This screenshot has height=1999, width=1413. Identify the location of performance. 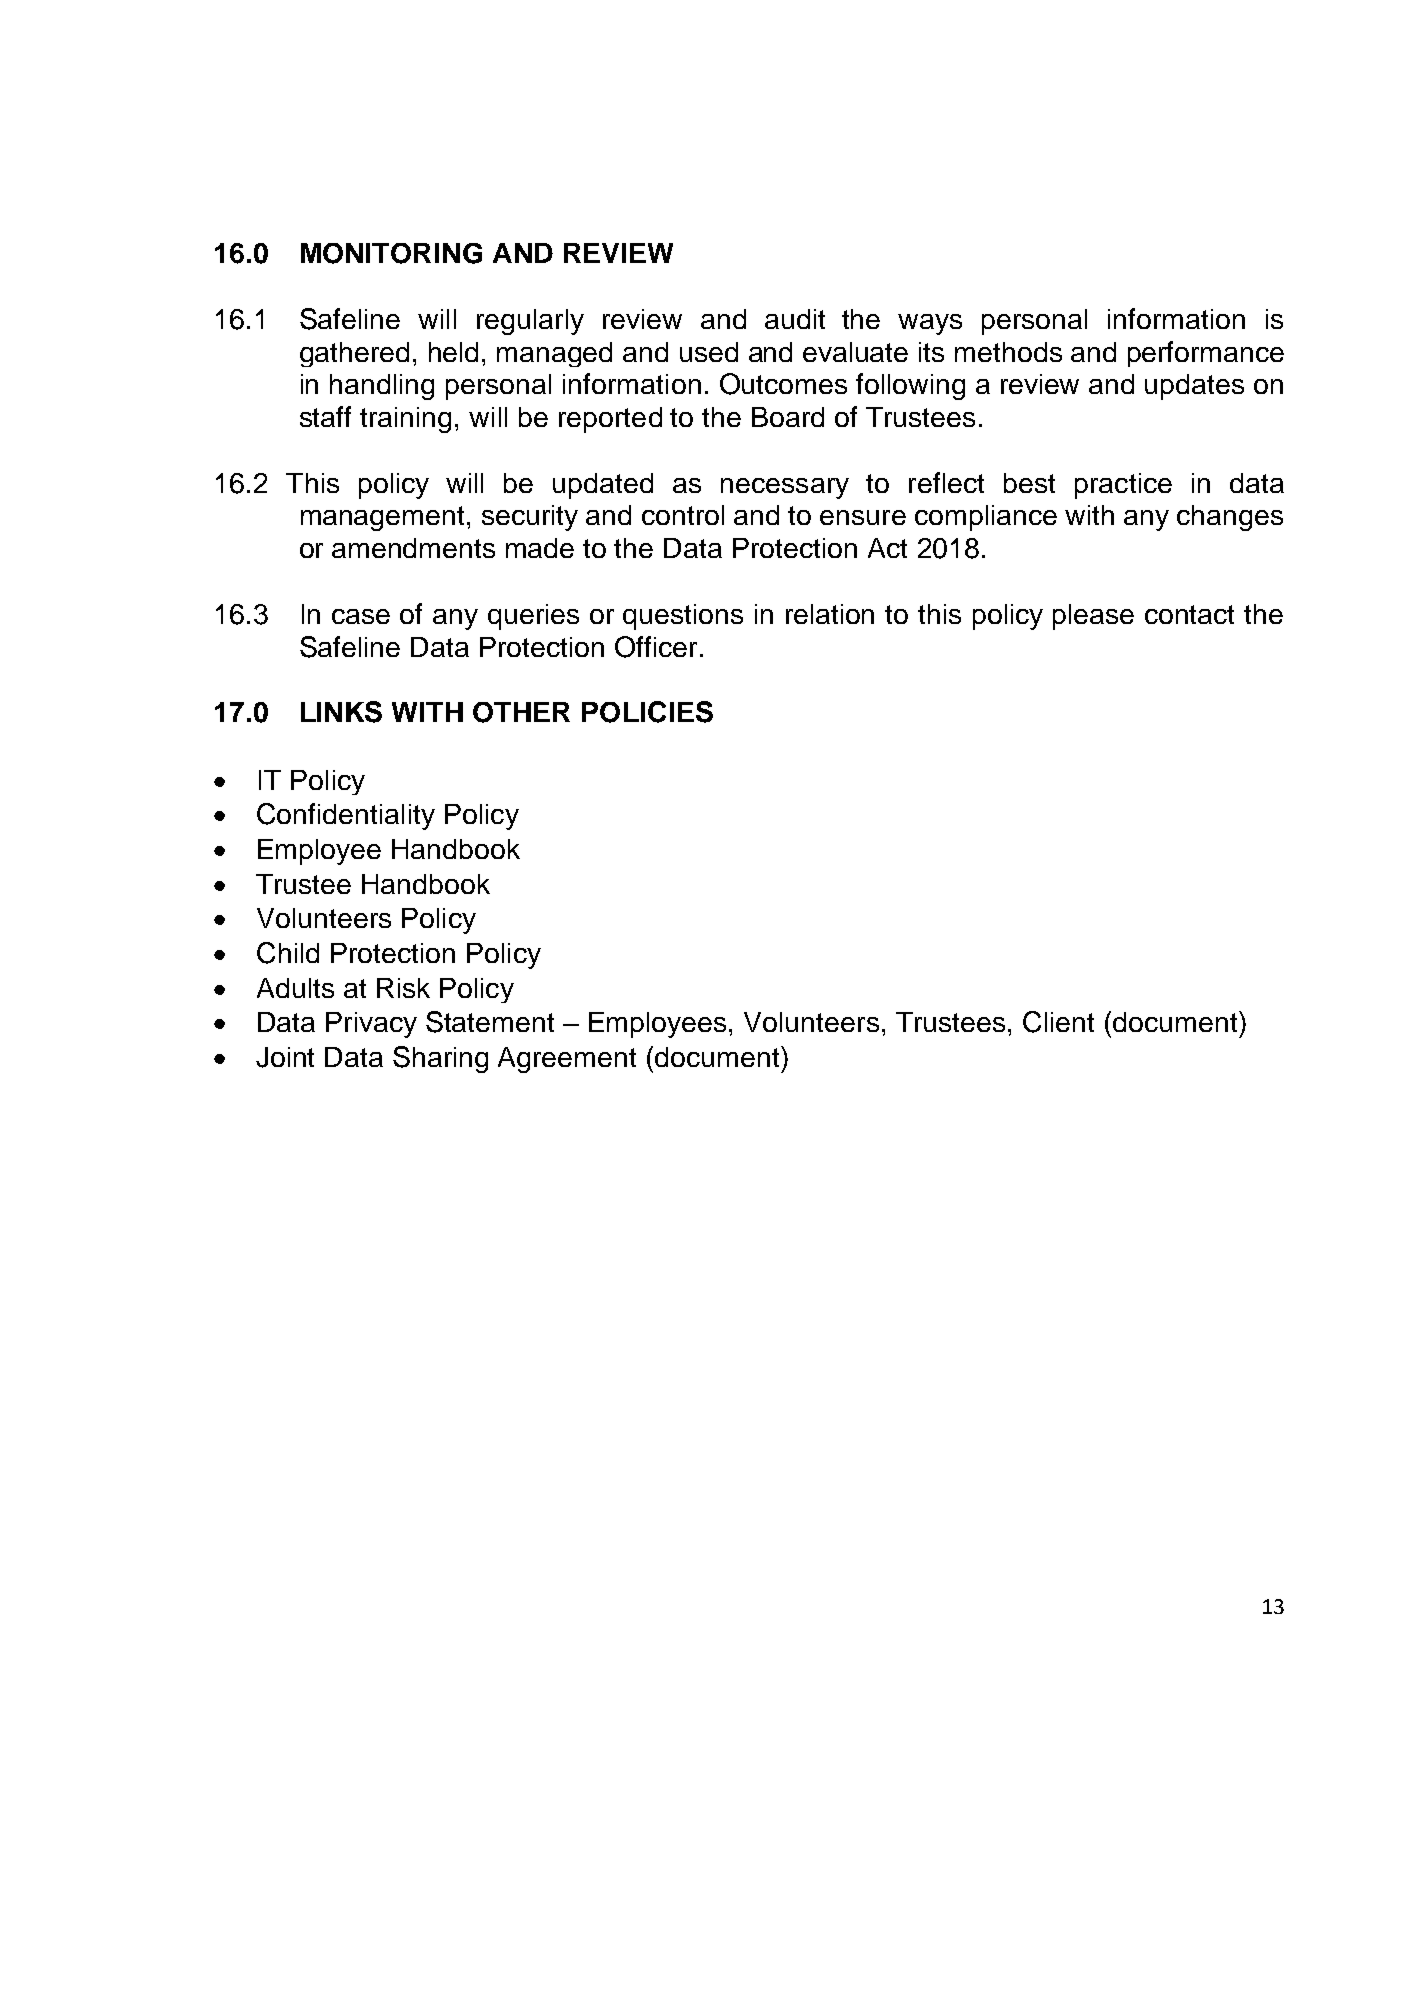
(1206, 354).
